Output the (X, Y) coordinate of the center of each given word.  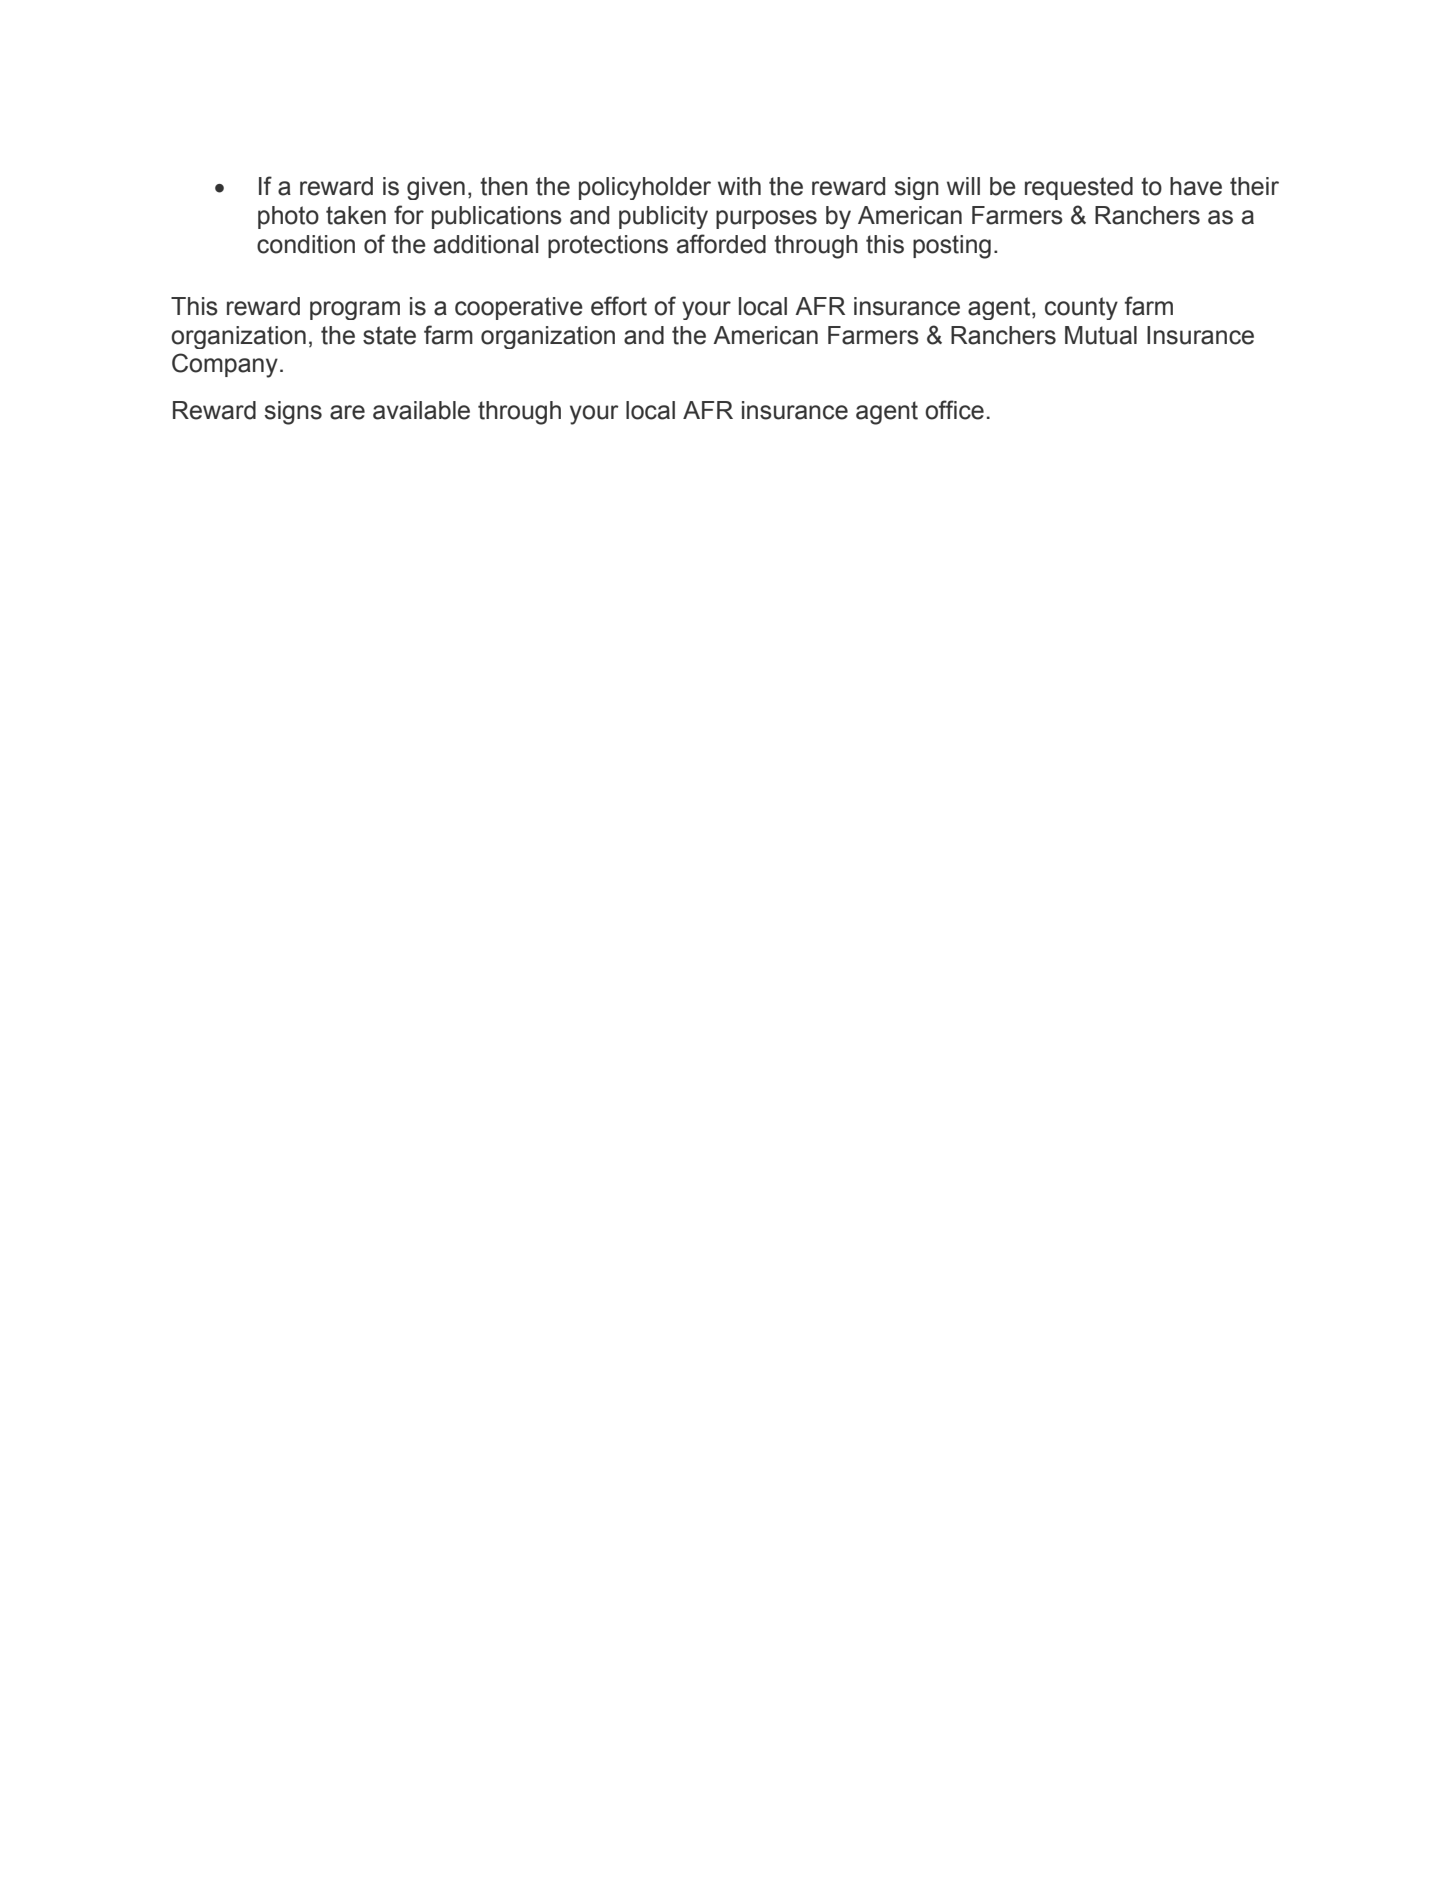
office (954, 410)
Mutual (1101, 335)
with (739, 186)
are (347, 412)
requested (1079, 188)
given (436, 188)
